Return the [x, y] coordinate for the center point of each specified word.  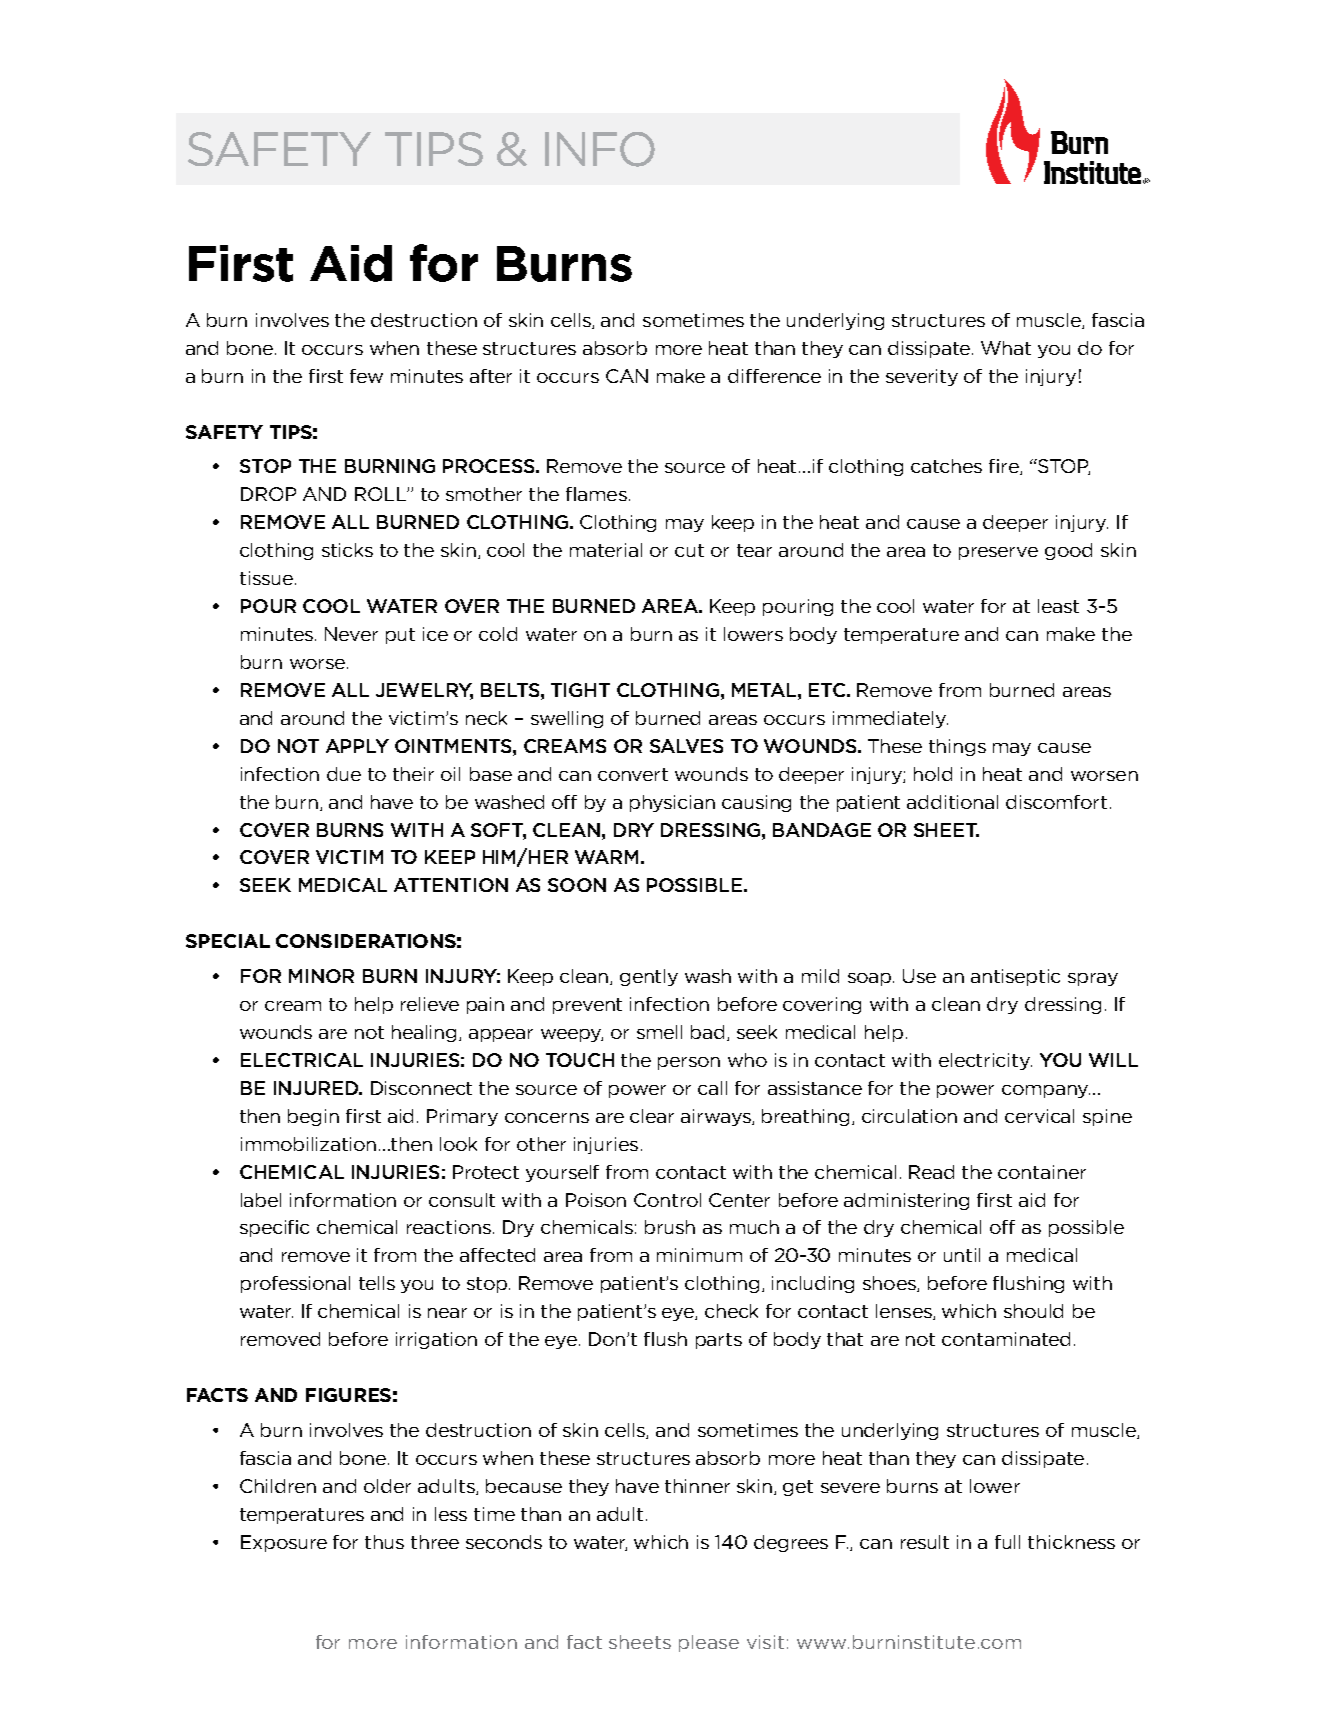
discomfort [1056, 802]
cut [689, 550]
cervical [1039, 1116]
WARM [606, 857]
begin [313, 1117]
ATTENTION [451, 885]
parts [719, 1341]
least [1058, 606]
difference [774, 376]
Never [351, 634]
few [366, 376]
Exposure [284, 1543]
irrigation [436, 1340]
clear [652, 1116]
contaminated [1006, 1339]
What [1006, 348]
